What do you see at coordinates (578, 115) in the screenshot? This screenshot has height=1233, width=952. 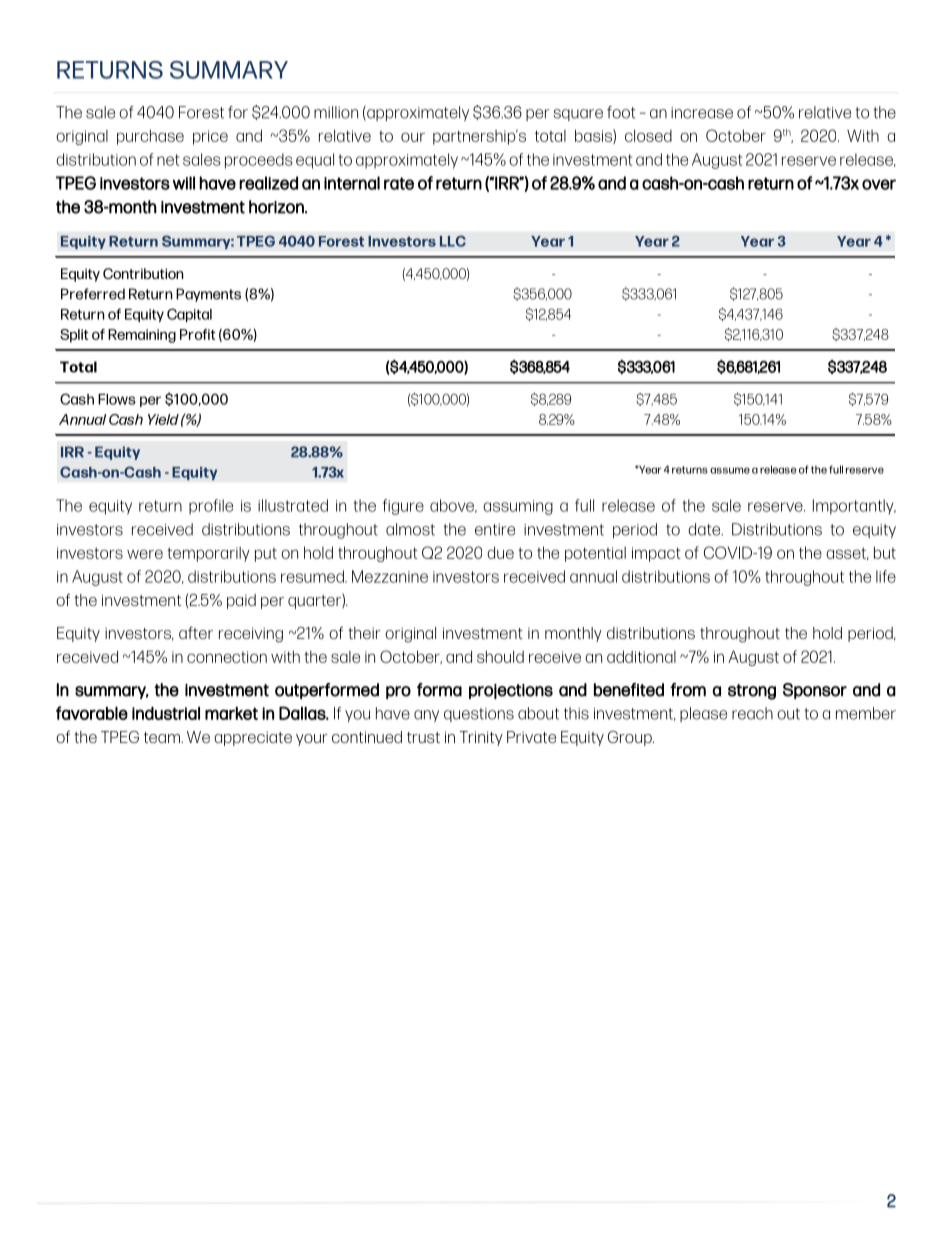 I see `square` at bounding box center [578, 115].
